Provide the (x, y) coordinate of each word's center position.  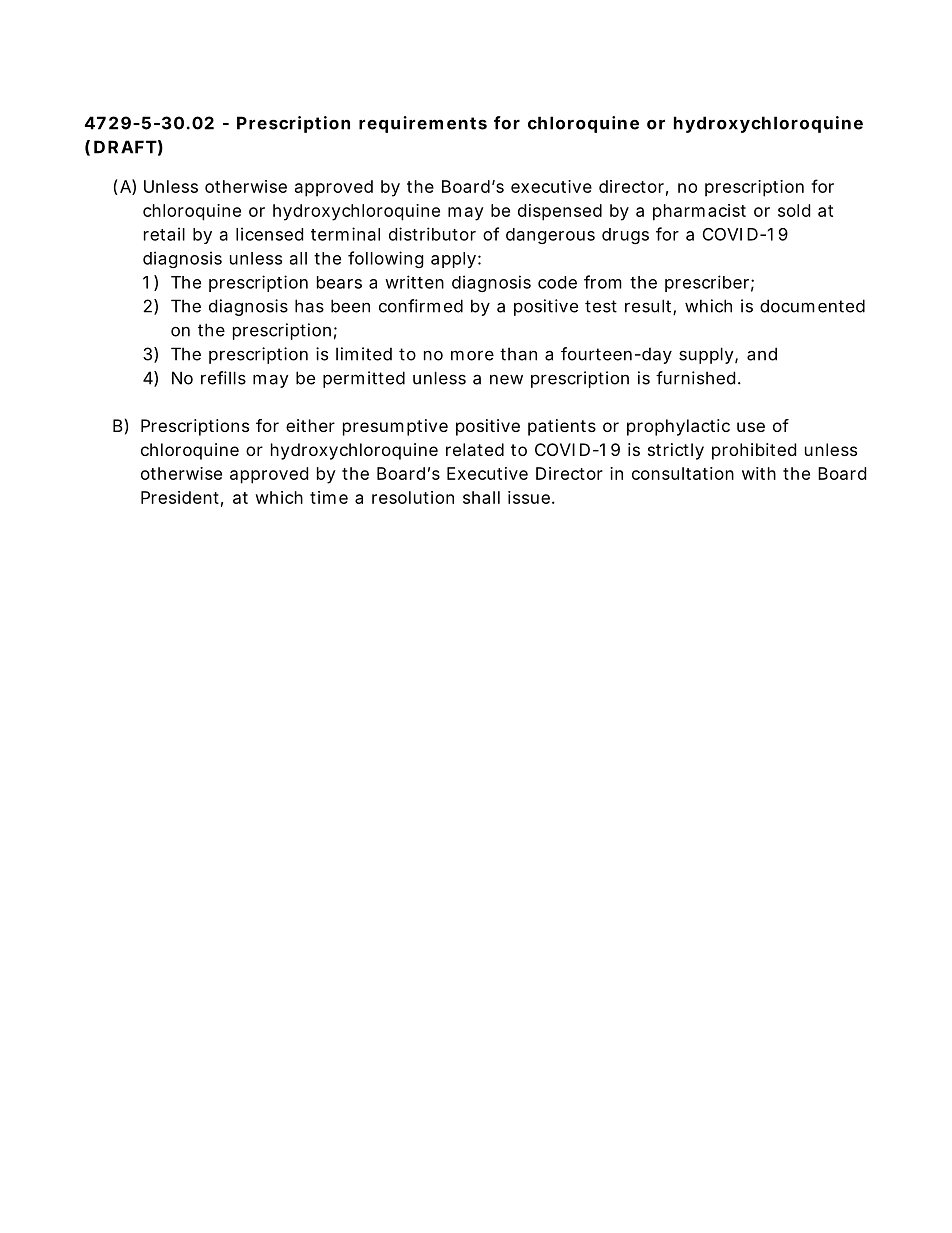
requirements (423, 124)
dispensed (560, 212)
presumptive (395, 427)
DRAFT (125, 147)
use (751, 427)
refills (223, 378)
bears (339, 282)
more (472, 355)
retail (164, 234)
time (329, 497)
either (310, 425)
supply (707, 355)
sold (794, 210)
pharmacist (699, 212)
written (414, 282)
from (603, 282)
